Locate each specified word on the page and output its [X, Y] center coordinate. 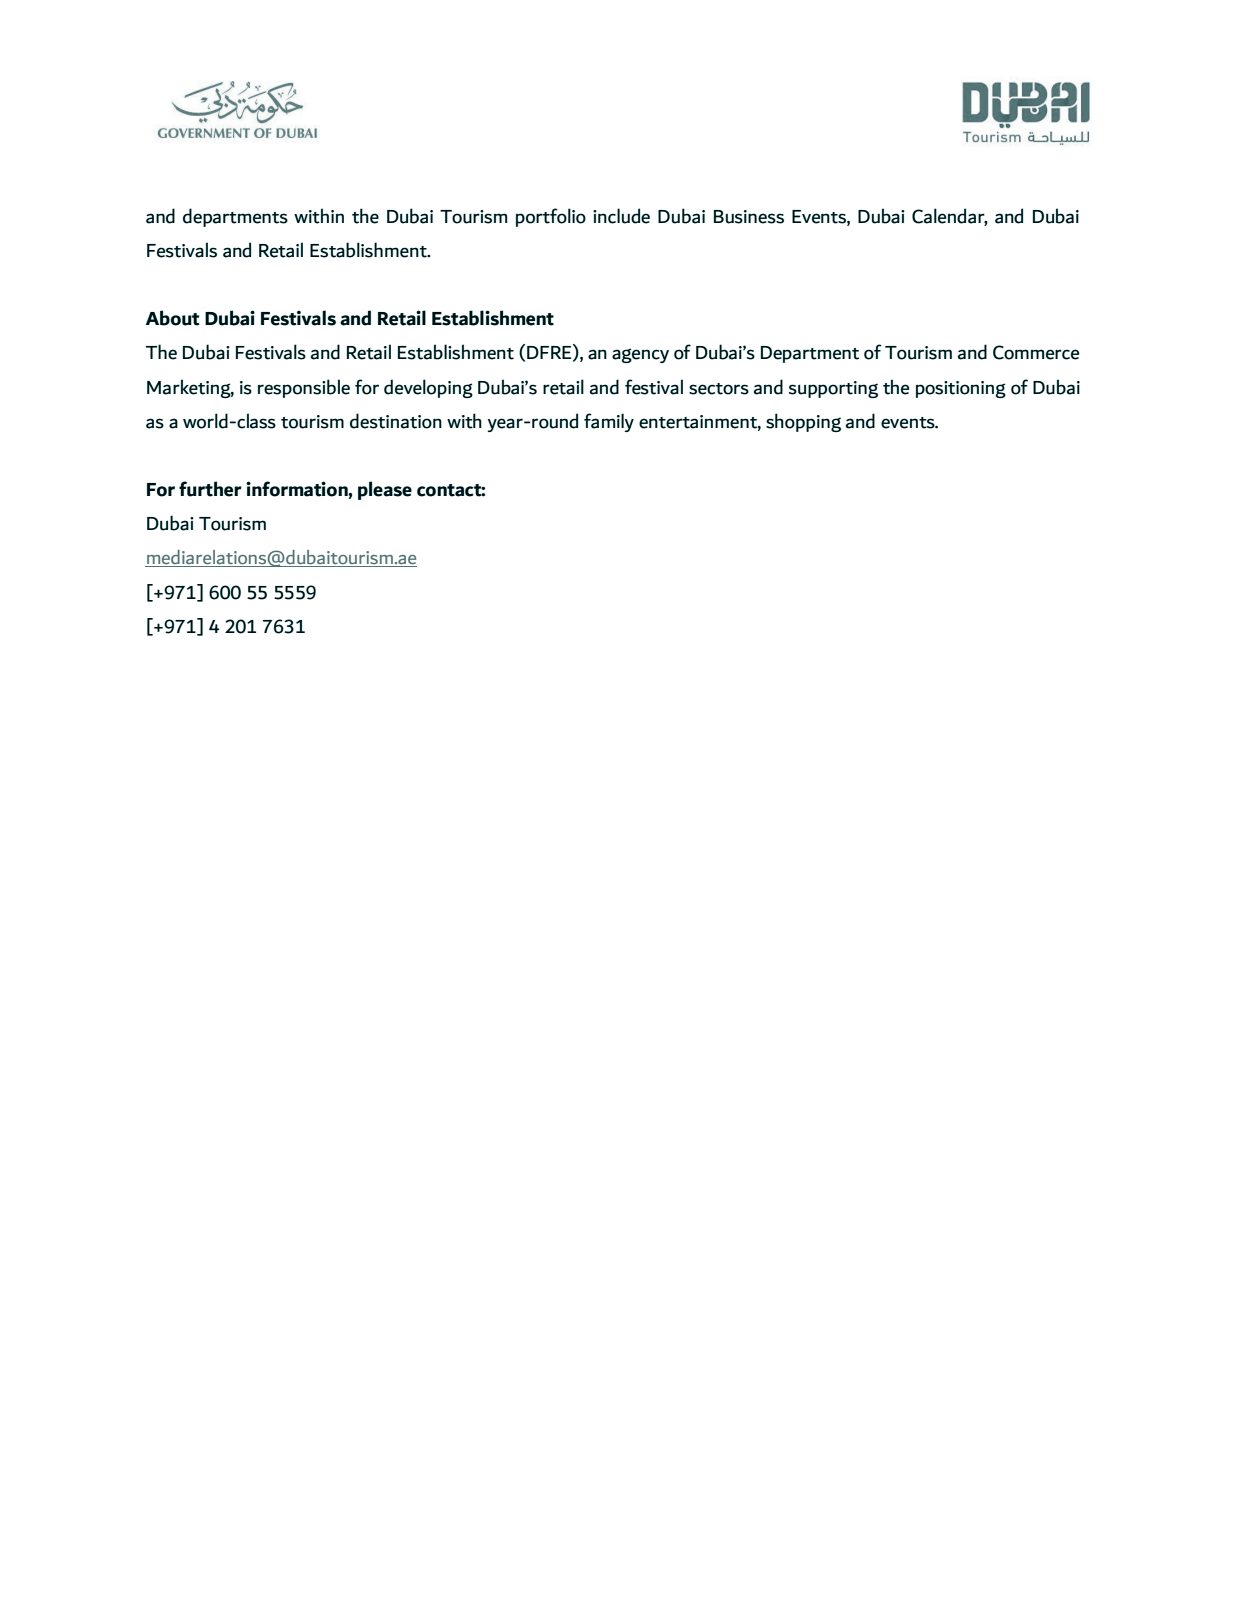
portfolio [551, 217]
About [173, 318]
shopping [803, 422]
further [210, 489]
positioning [961, 389]
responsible [304, 388]
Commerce [1036, 352]
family [609, 422]
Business [749, 217]
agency [640, 355]
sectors [719, 389]
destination [396, 421]
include [621, 216]
